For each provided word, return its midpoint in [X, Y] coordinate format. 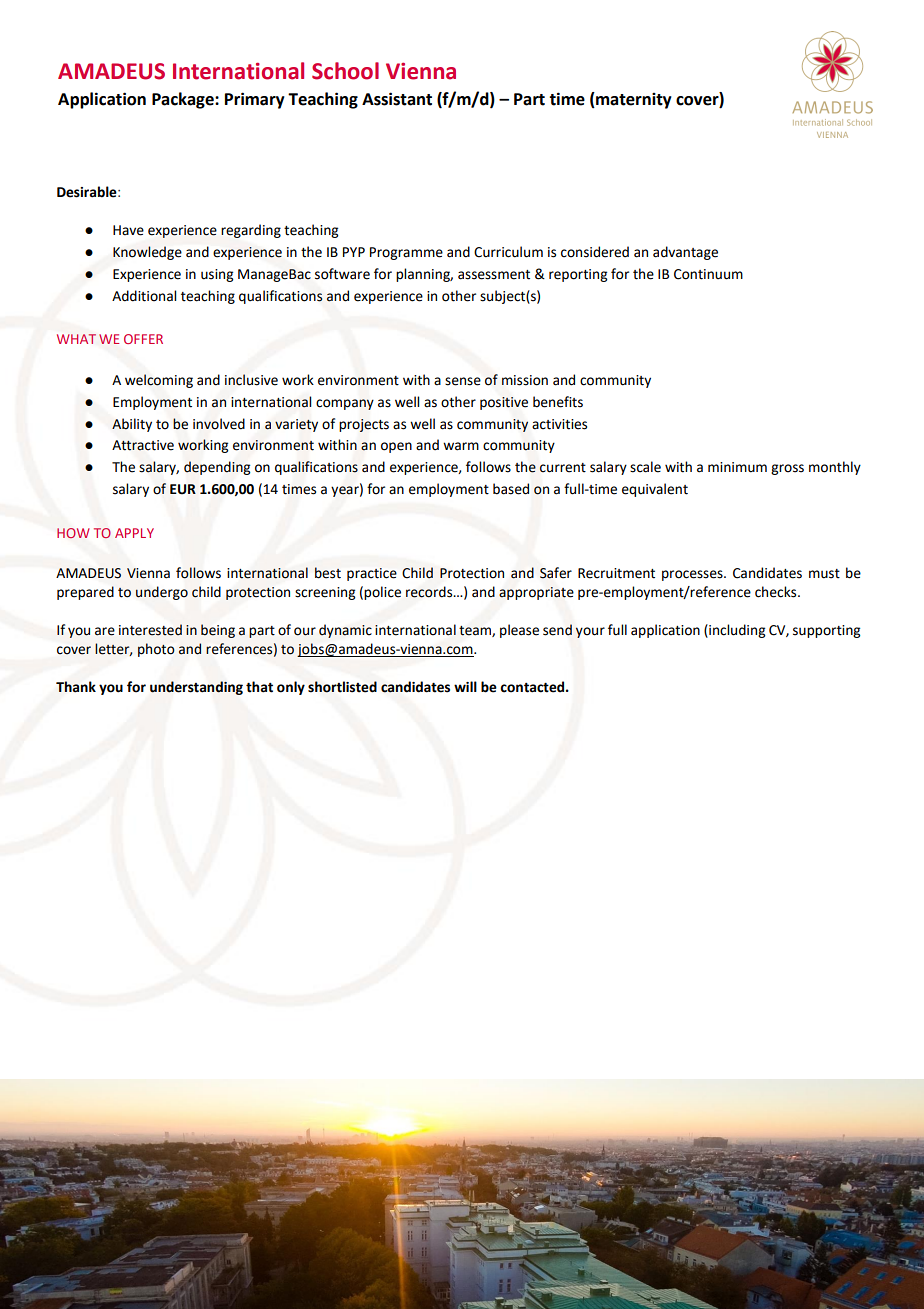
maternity [633, 100]
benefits [558, 402]
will [465, 686]
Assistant [397, 99]
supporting [826, 631]
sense [463, 381]
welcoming [159, 381]
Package [184, 100]
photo [156, 650]
